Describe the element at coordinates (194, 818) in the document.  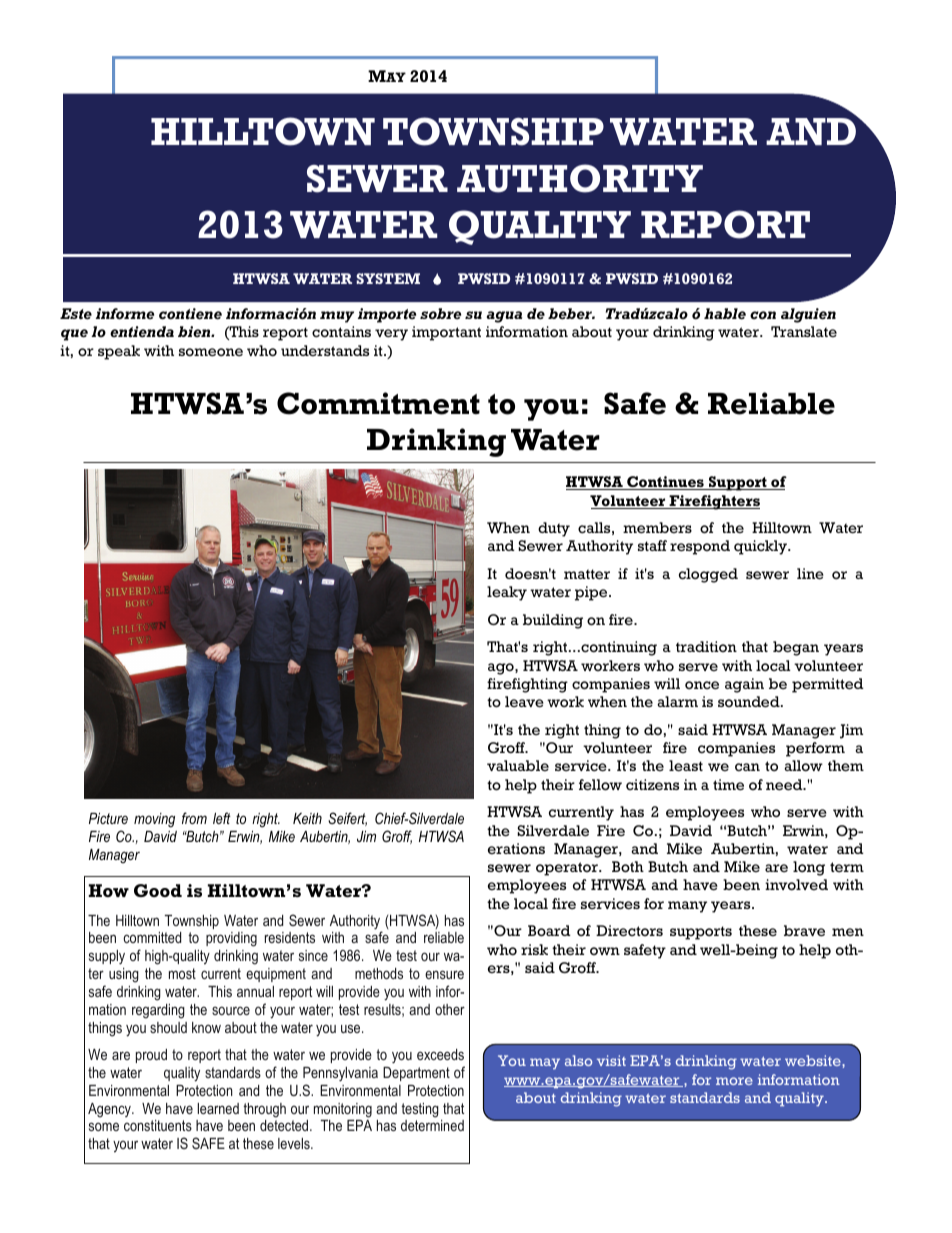
I see `from` at that location.
